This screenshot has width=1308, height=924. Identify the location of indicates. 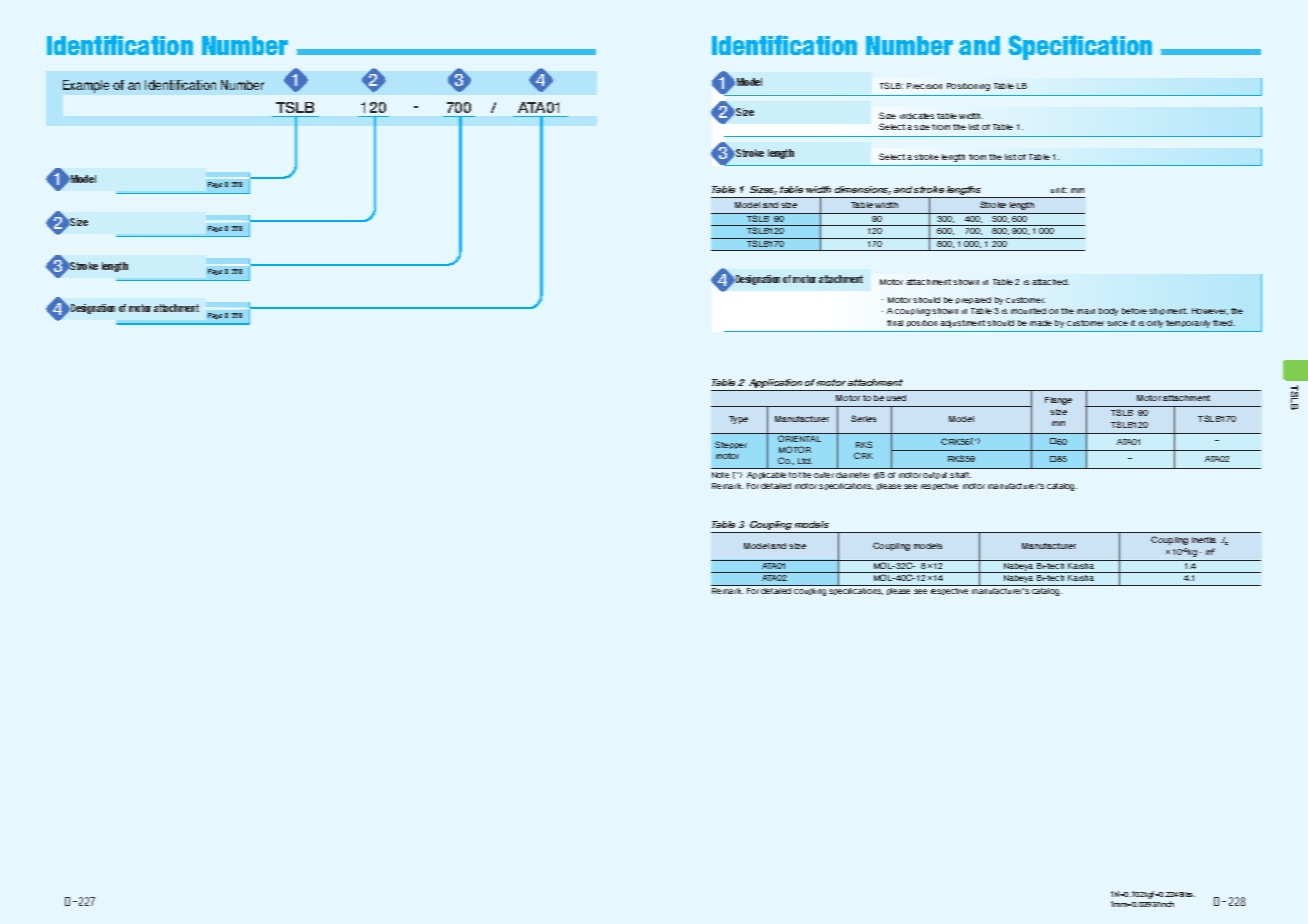
(917, 116).
